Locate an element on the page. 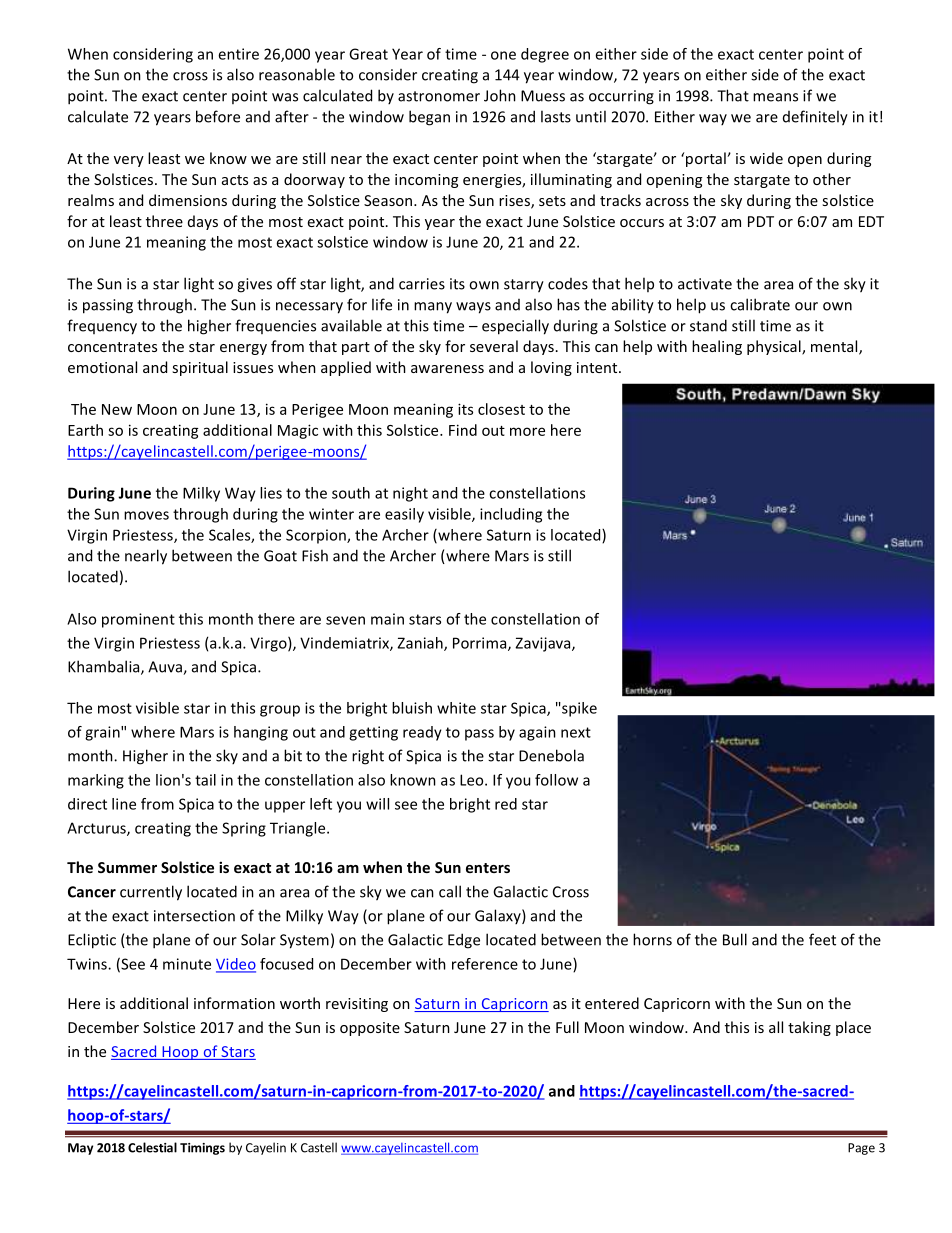  spike is located at coordinates (578, 709).
